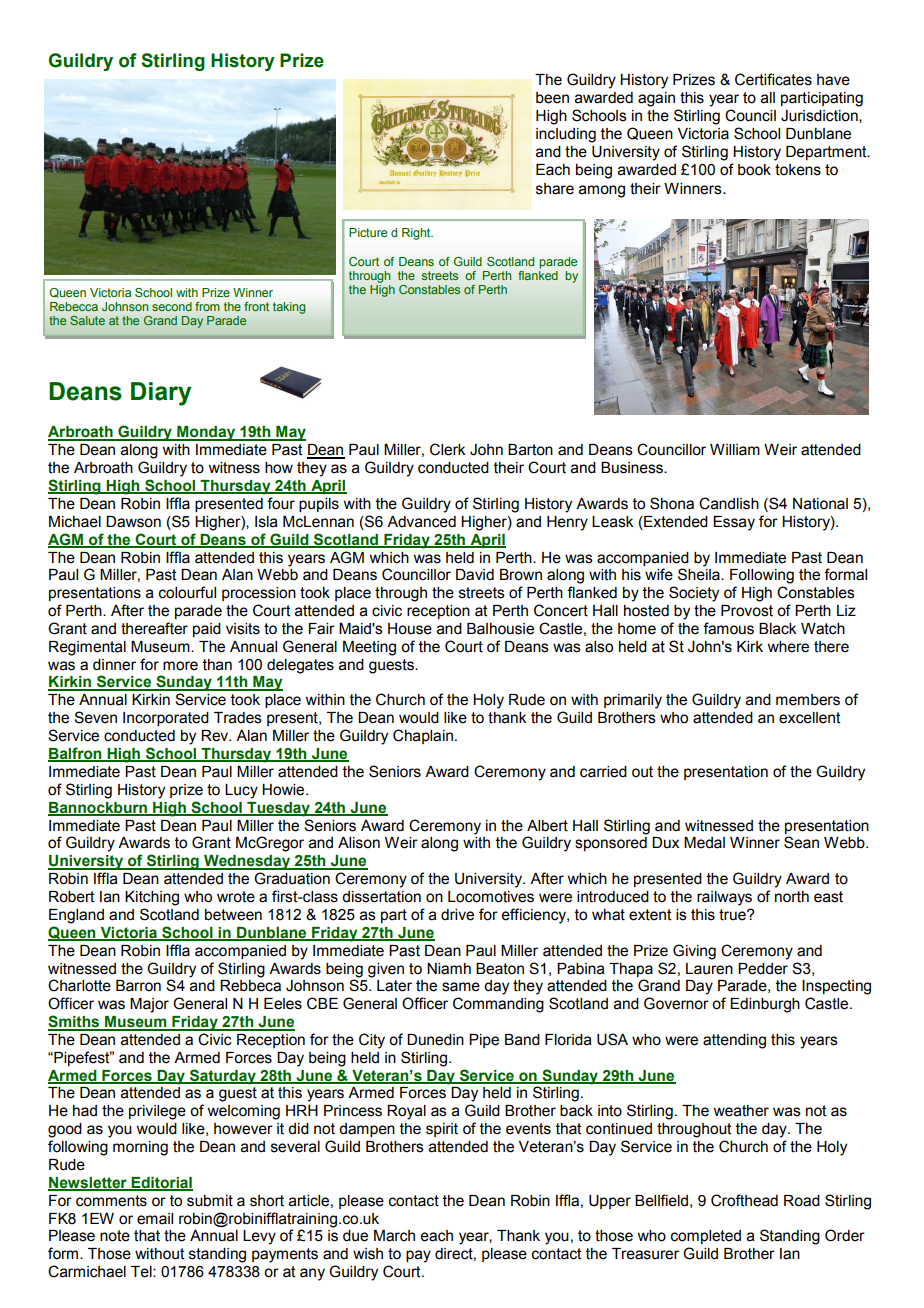  What do you see at coordinates (172, 306) in the image?
I see `second` at bounding box center [172, 306].
